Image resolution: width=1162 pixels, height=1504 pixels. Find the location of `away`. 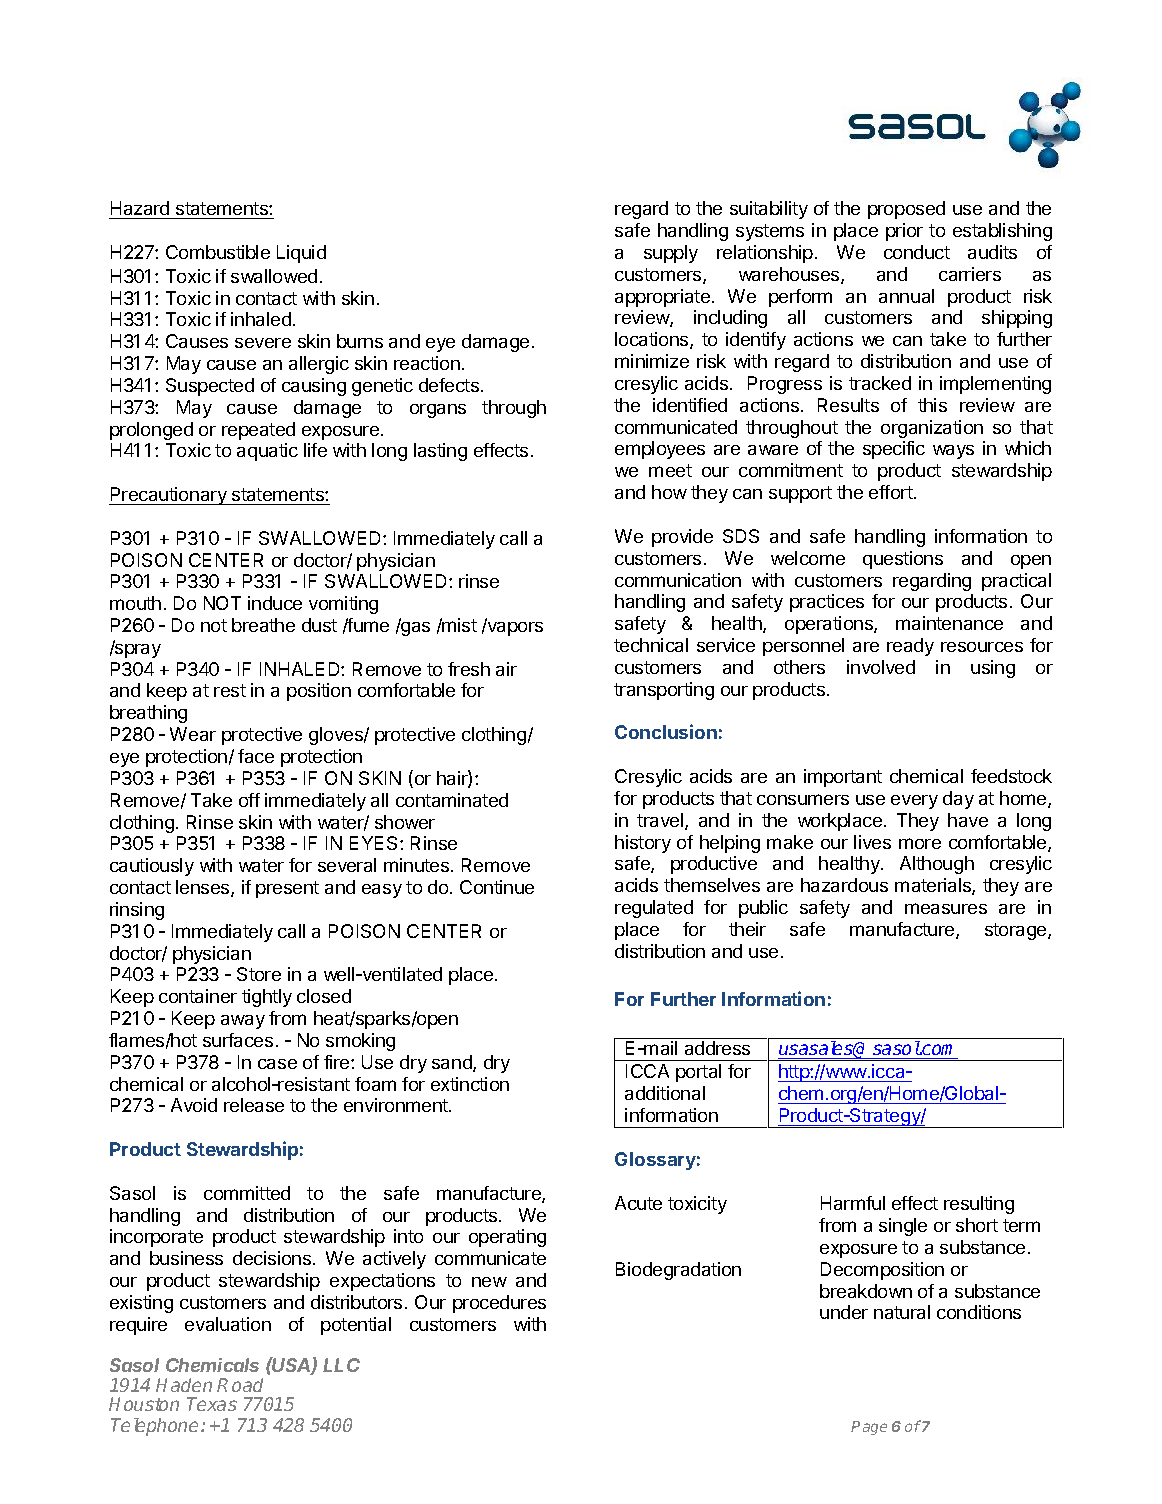

away is located at coordinates (243, 1022).
